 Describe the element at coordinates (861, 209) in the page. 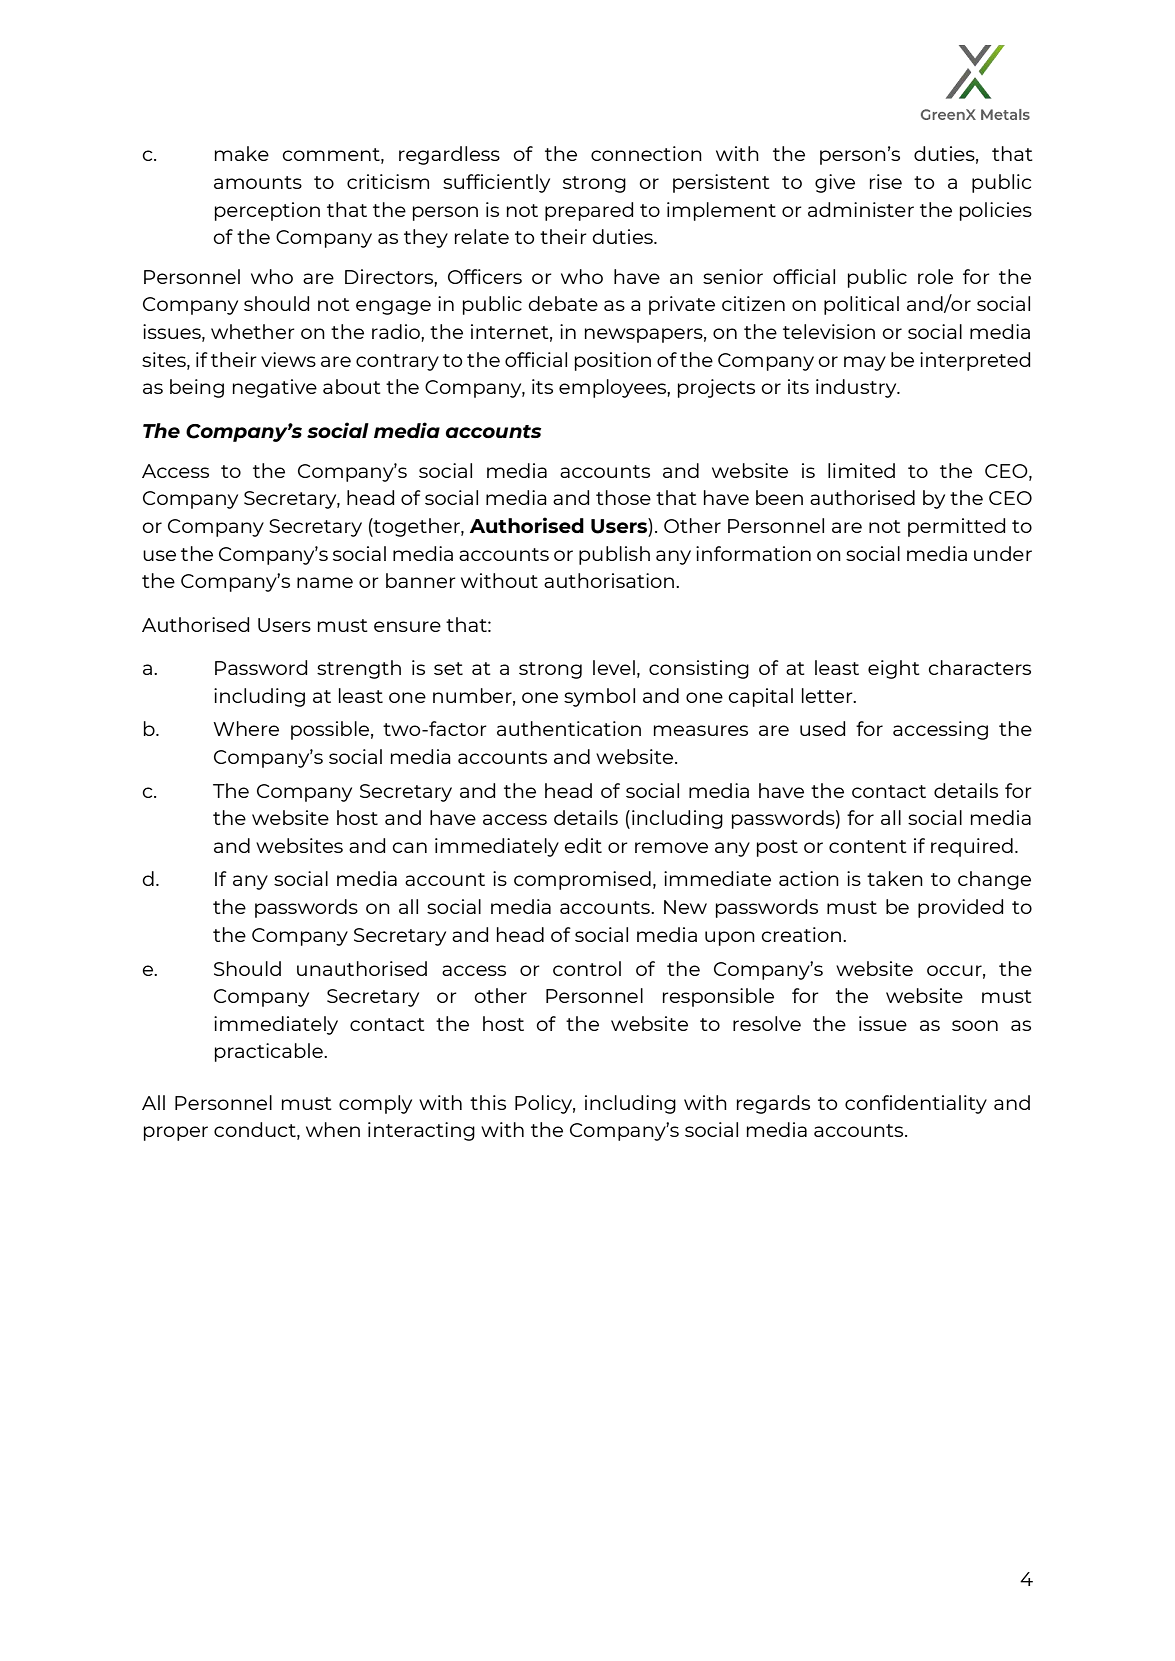

I see `administer` at that location.
